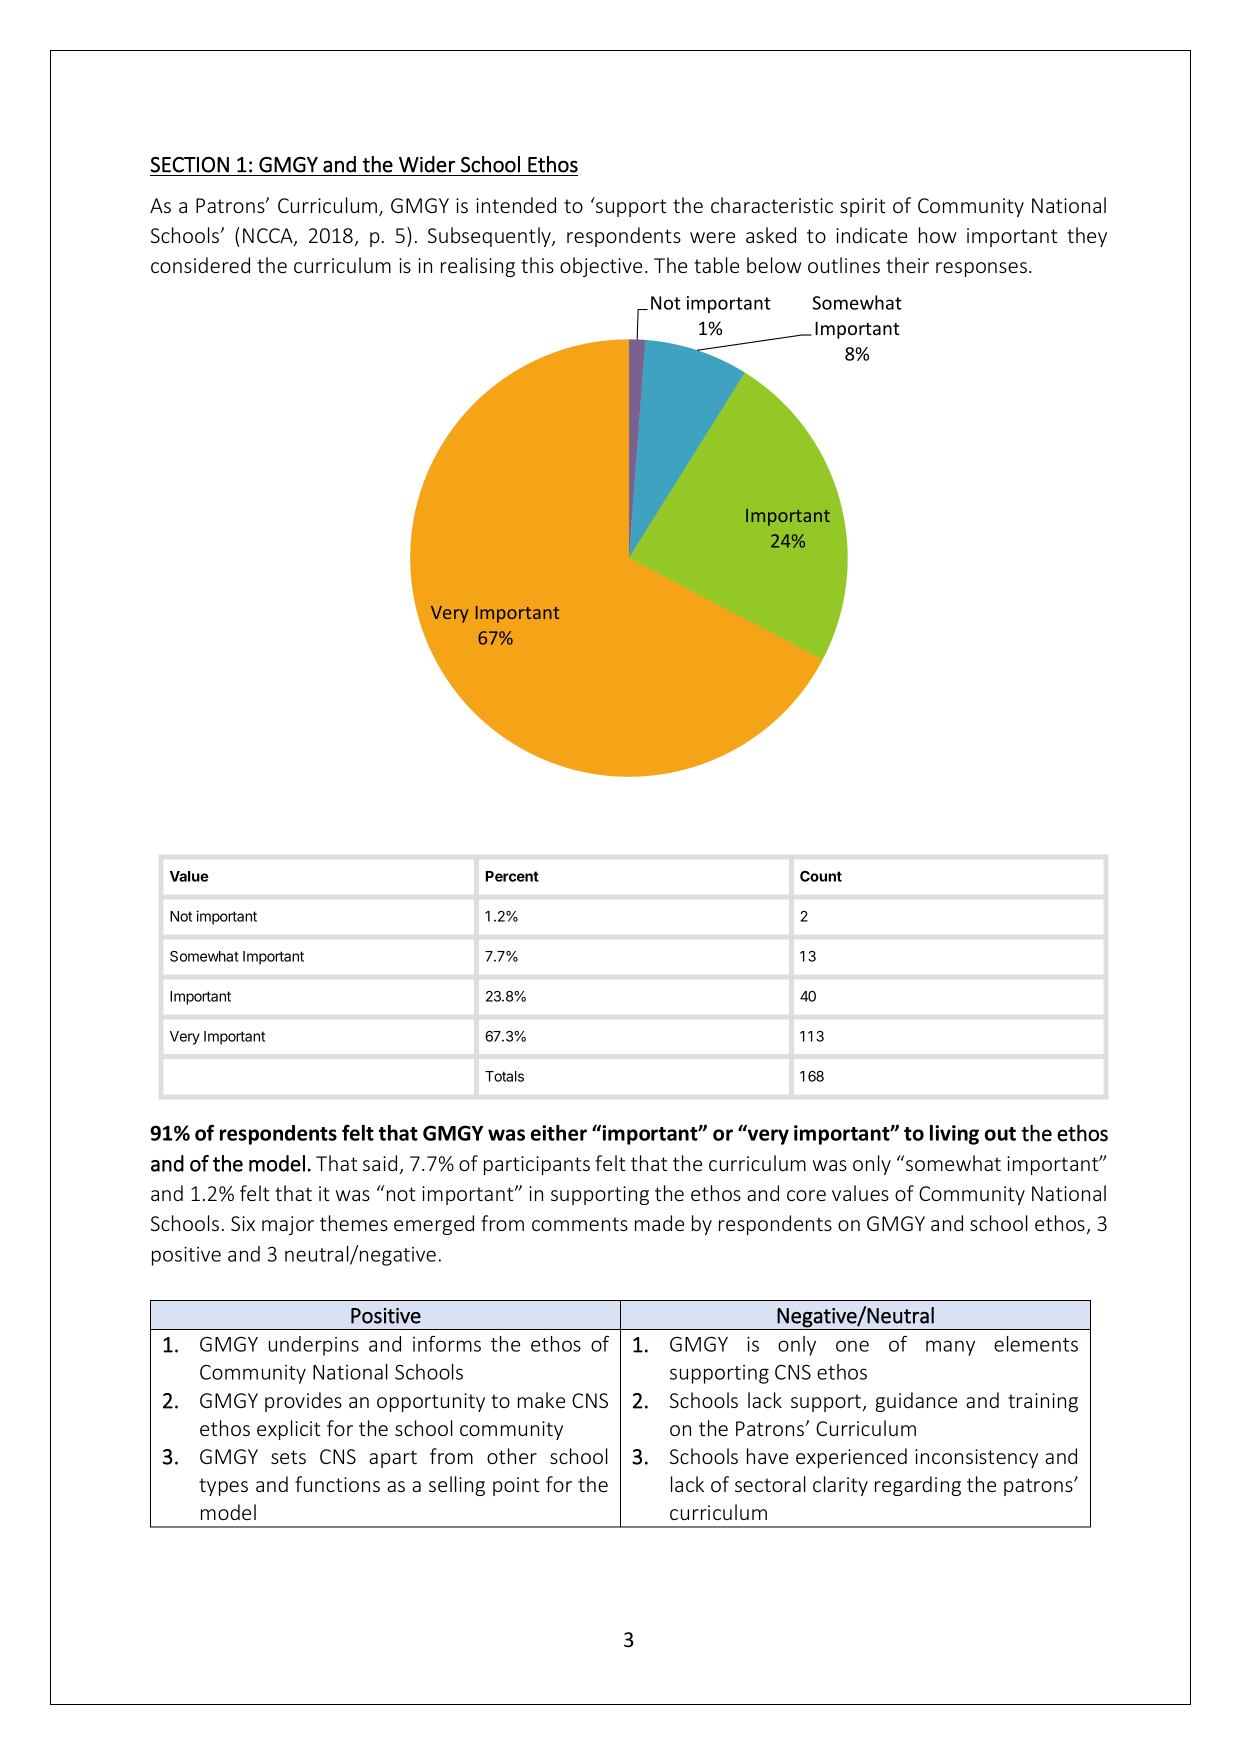 This screenshot has height=1755, width=1241. What do you see at coordinates (954, 1135) in the screenshot?
I see `living` at bounding box center [954, 1135].
